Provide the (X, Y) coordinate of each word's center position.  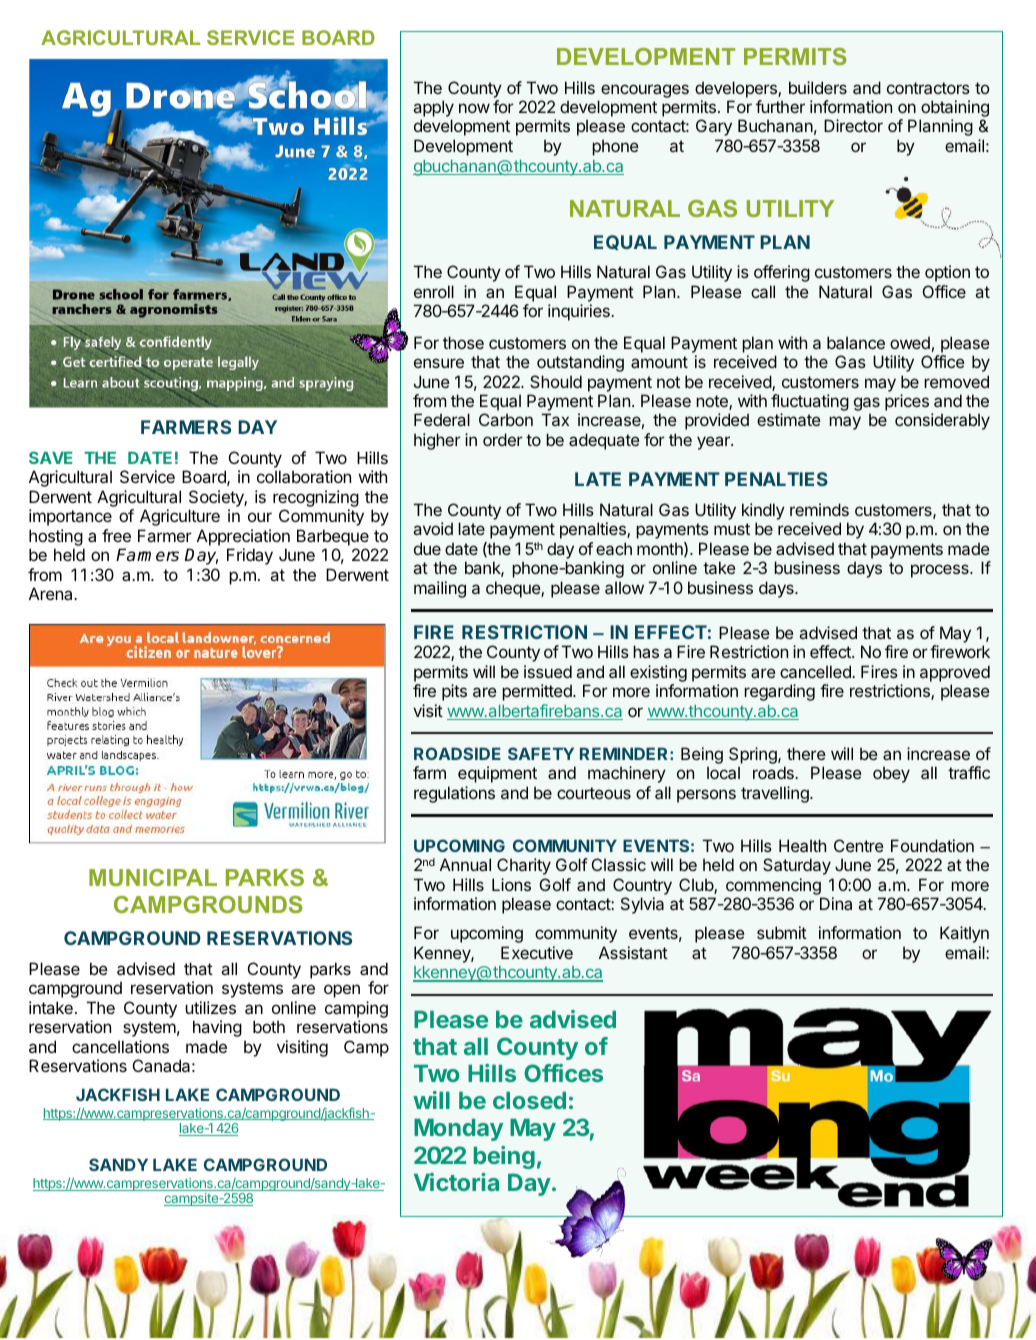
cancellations (120, 1046)
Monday (458, 1130)
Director (853, 125)
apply (434, 110)
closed (529, 1100)
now (474, 108)
